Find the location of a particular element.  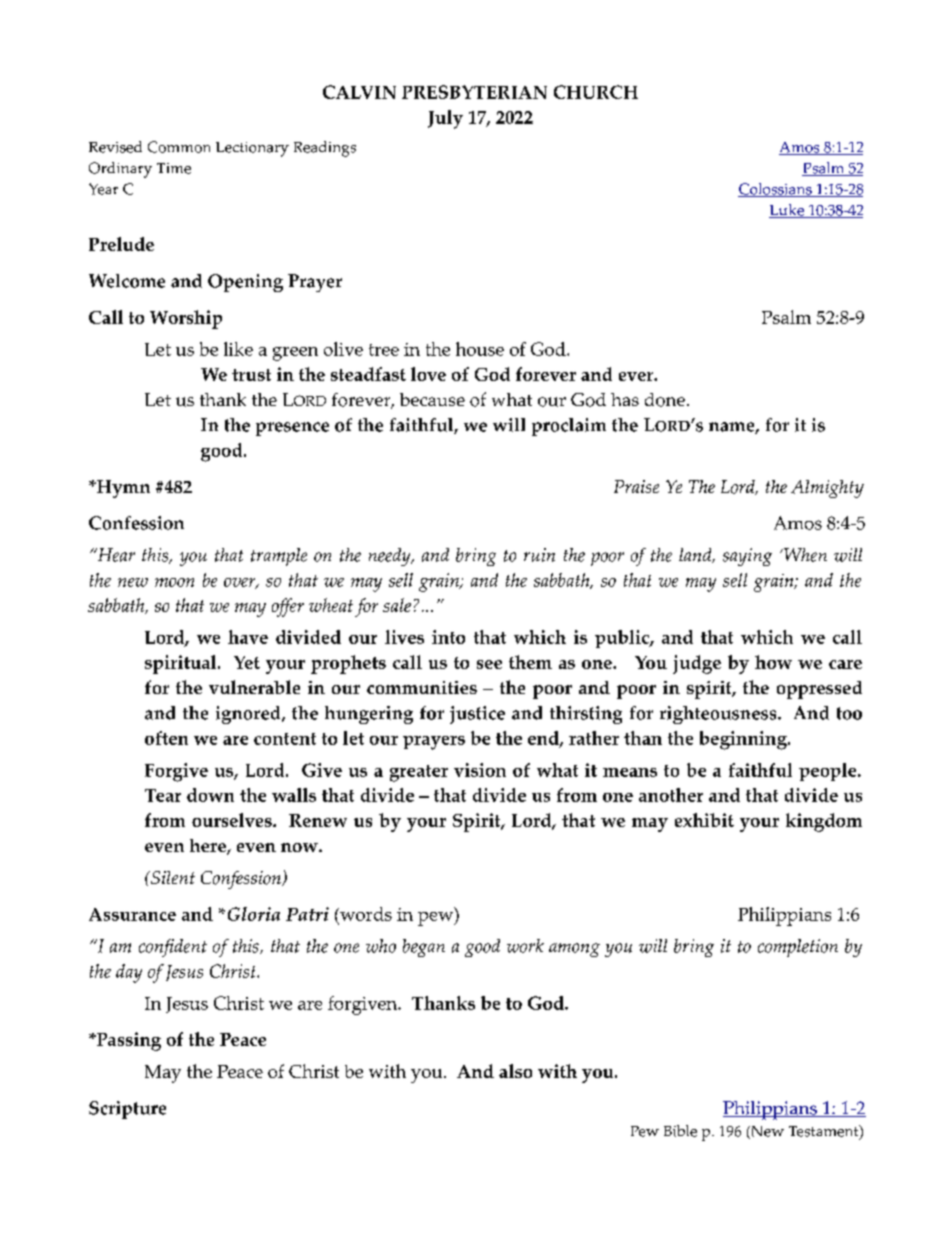

Common is located at coordinates (179, 147).
